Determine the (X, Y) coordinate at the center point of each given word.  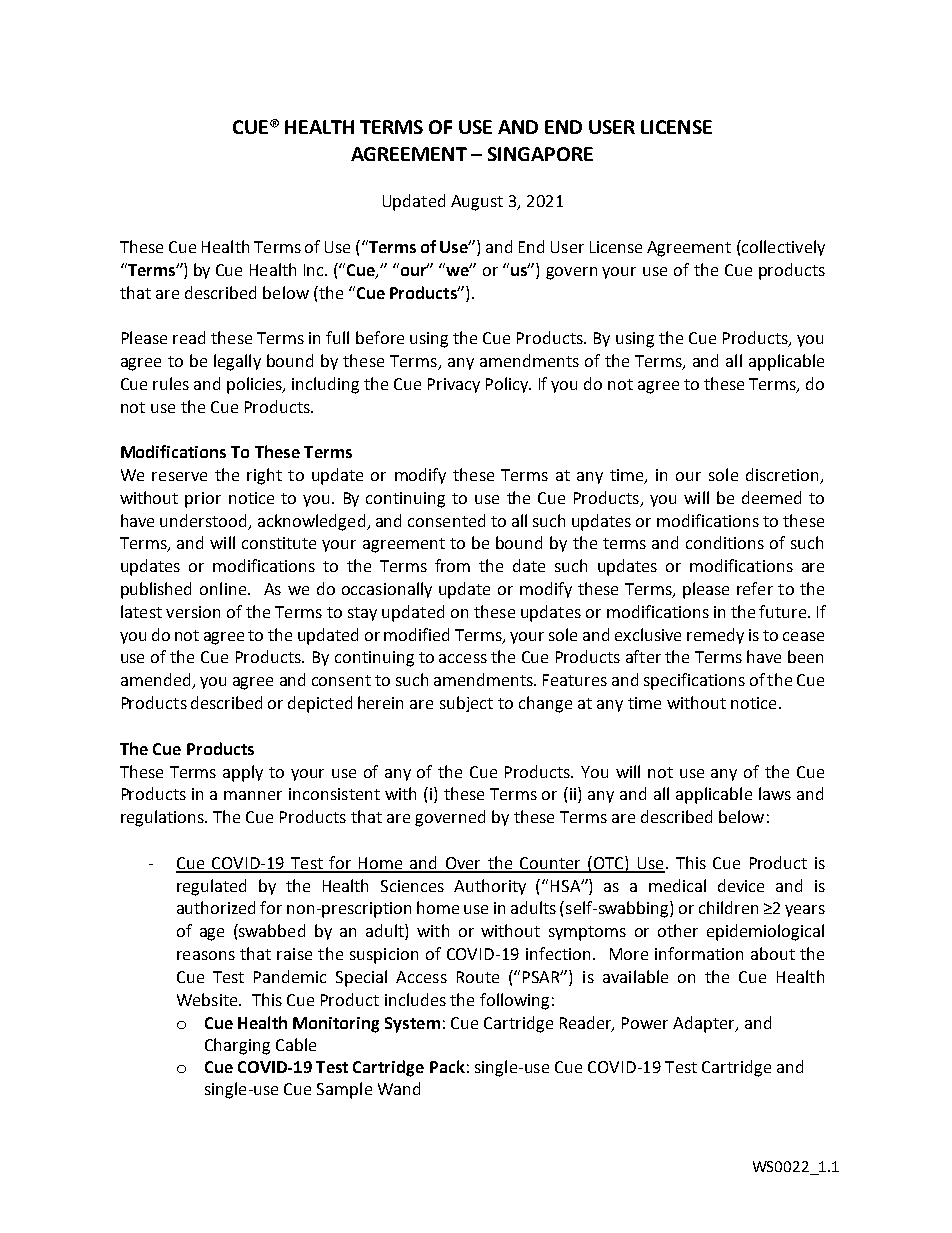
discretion (784, 476)
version (193, 612)
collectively (782, 248)
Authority (490, 887)
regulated (211, 887)
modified (416, 634)
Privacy (454, 385)
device (741, 885)
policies (256, 385)
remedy (715, 636)
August (477, 203)
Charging (237, 1046)
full (337, 337)
